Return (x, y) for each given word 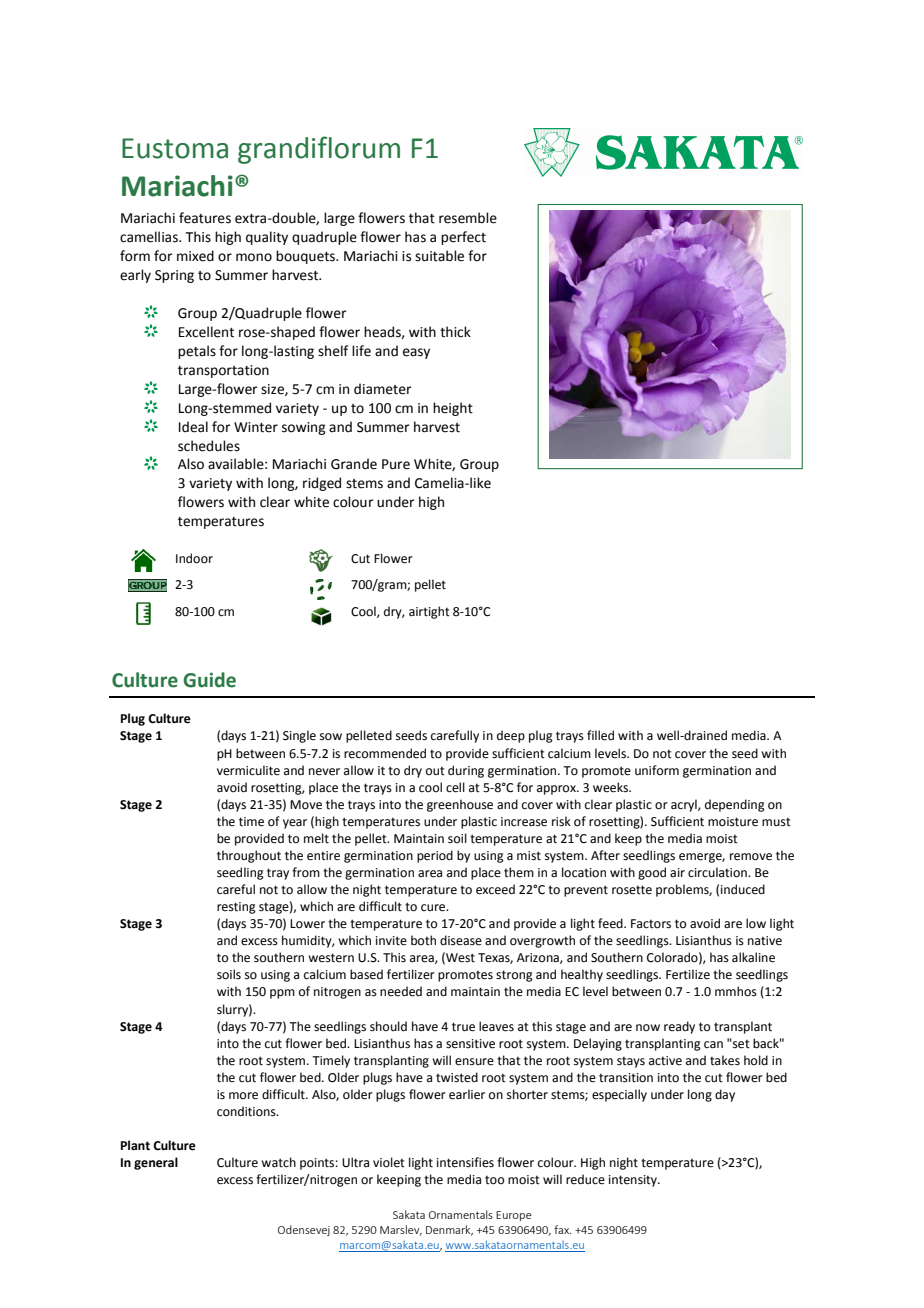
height (453, 409)
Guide (209, 680)
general (156, 1163)
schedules (209, 446)
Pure (396, 464)
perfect (463, 238)
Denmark (449, 1230)
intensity (634, 1181)
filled (600, 735)
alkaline (753, 957)
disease (461, 940)
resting (236, 908)
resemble (468, 218)
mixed (195, 256)
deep (511, 736)
